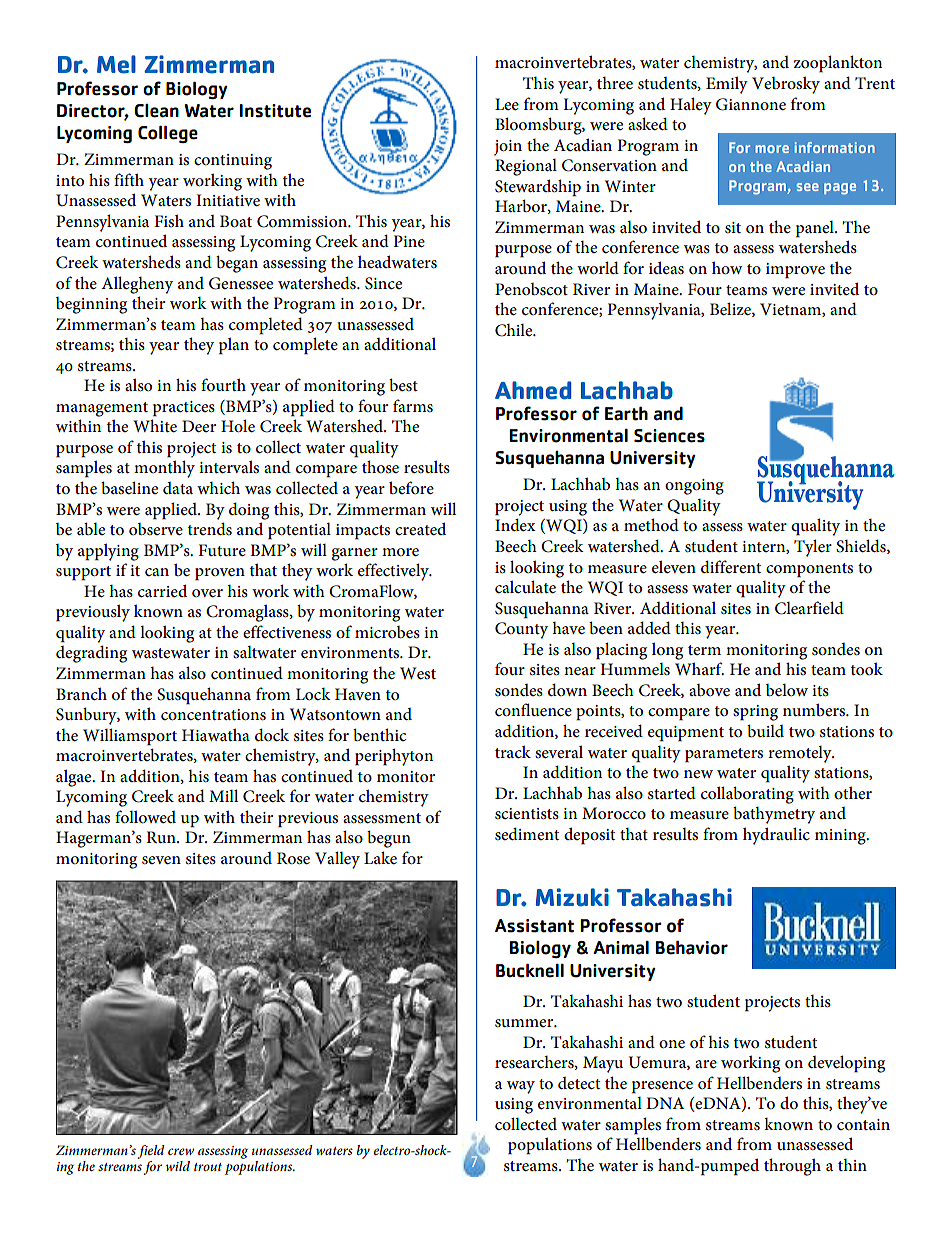 Image resolution: width=952 pixels, height=1233 pixels. What do you see at coordinates (521, 1087) in the screenshot?
I see `way` at bounding box center [521, 1087].
